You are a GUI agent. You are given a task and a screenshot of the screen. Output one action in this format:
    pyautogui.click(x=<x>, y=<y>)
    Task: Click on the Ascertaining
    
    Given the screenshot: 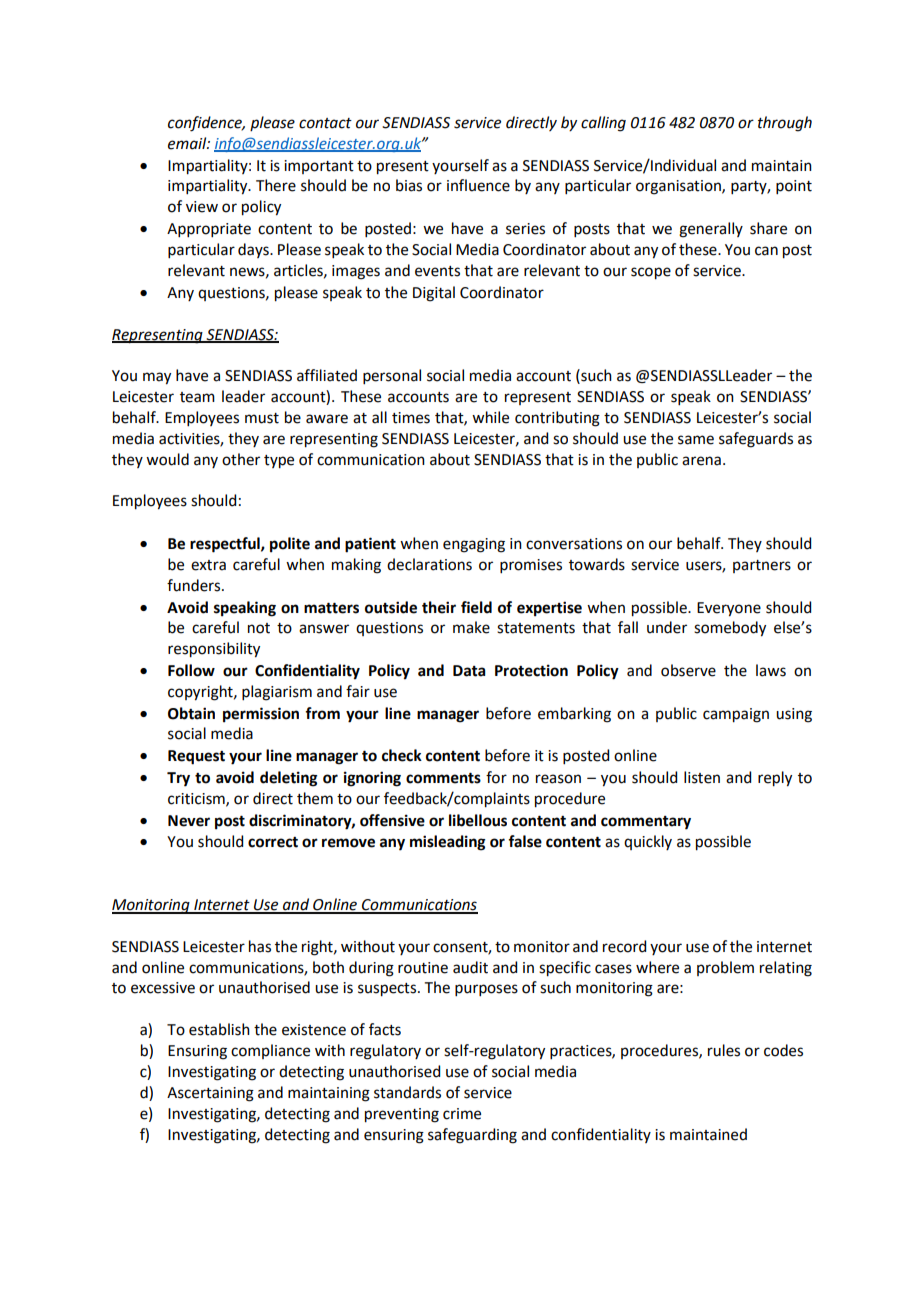 What is the action you would take?
    pyautogui.click(x=210, y=1094)
